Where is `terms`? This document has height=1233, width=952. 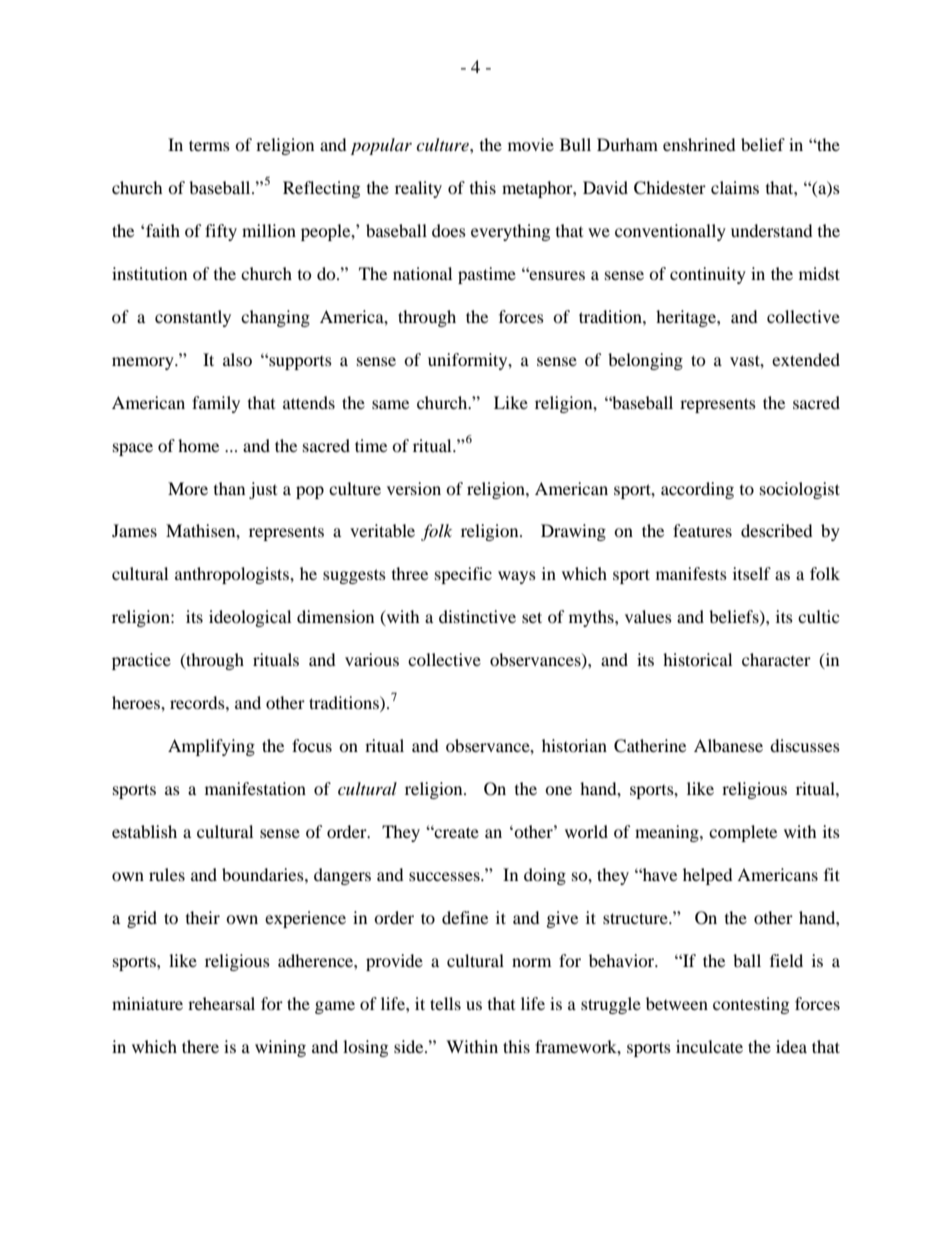
terms is located at coordinates (209, 145).
